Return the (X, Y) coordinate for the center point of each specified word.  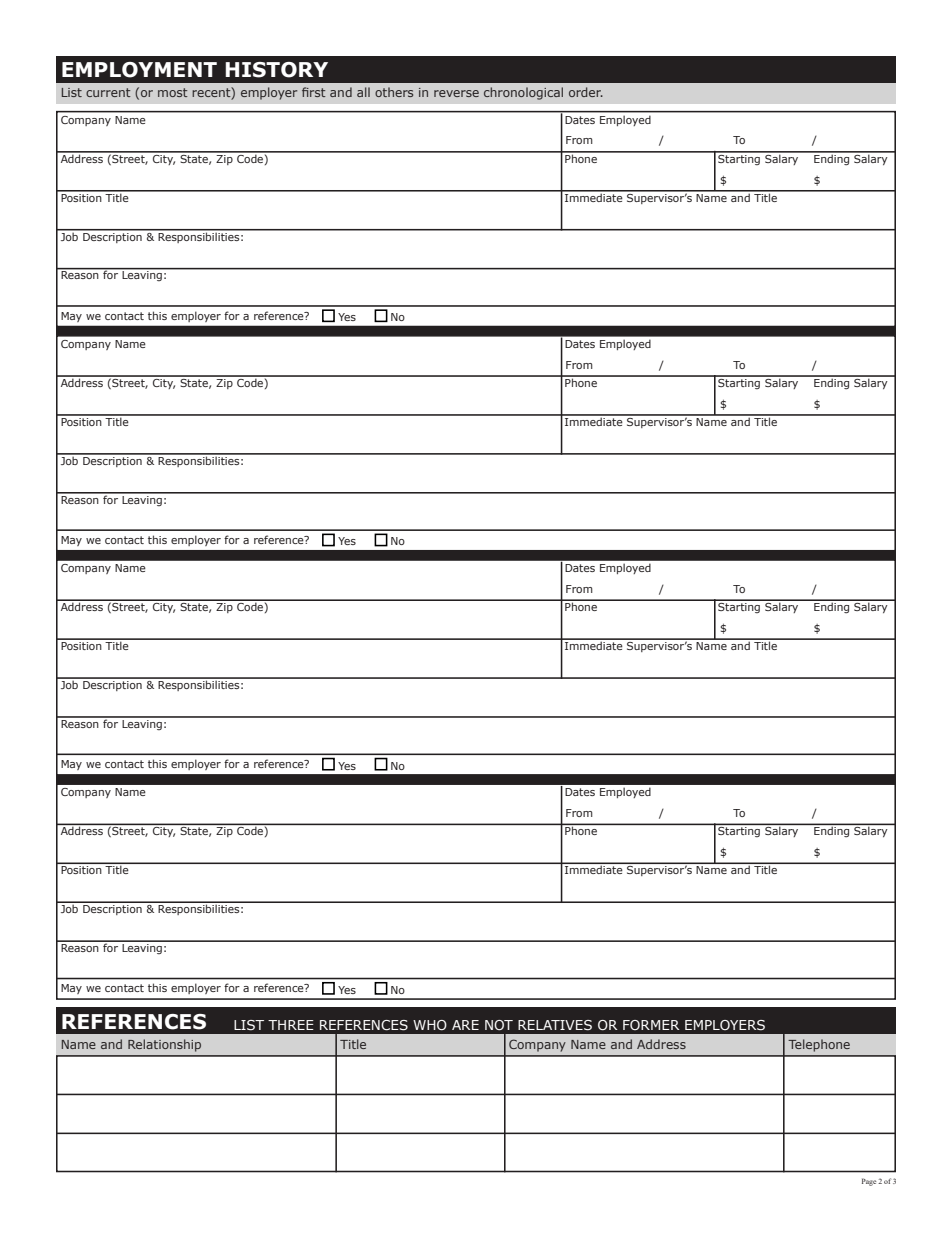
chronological (523, 93)
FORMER (651, 1025)
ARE (465, 1025)
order (586, 92)
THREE (291, 1025)
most (173, 92)
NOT (499, 1025)
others (394, 92)
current (108, 92)
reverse (456, 93)
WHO (430, 1025)
